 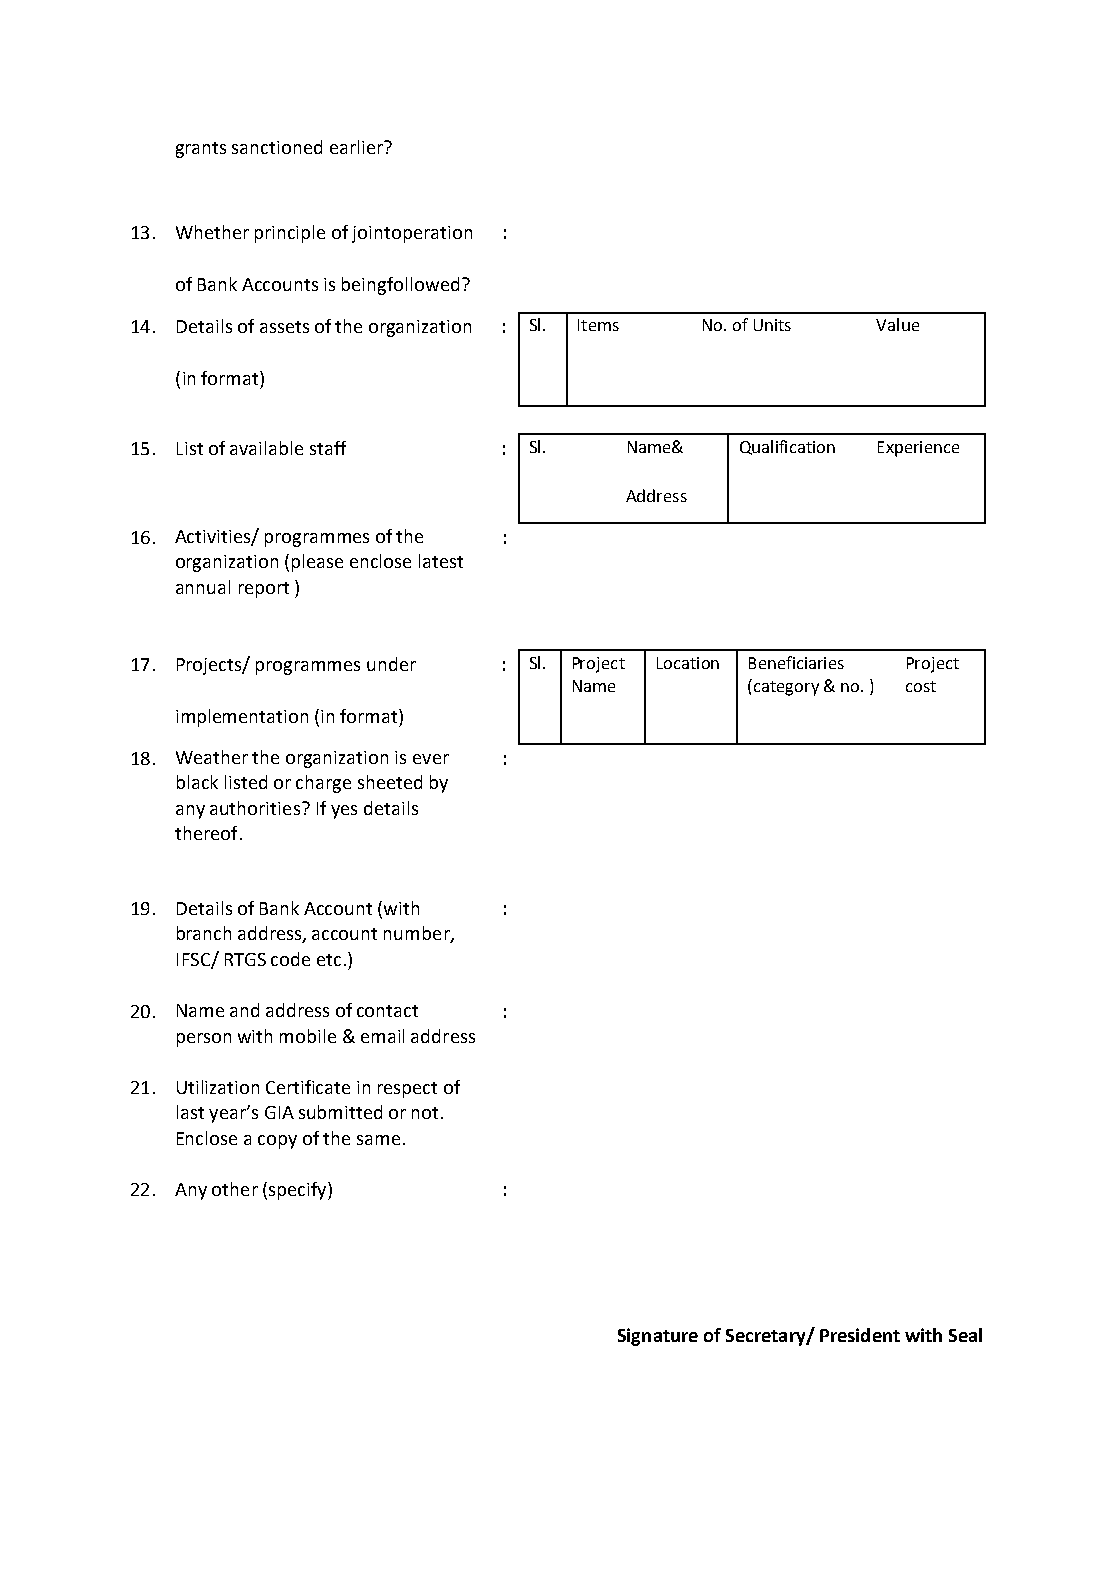 What do you see at coordinates (897, 324) in the screenshot?
I see `Value` at bounding box center [897, 324].
